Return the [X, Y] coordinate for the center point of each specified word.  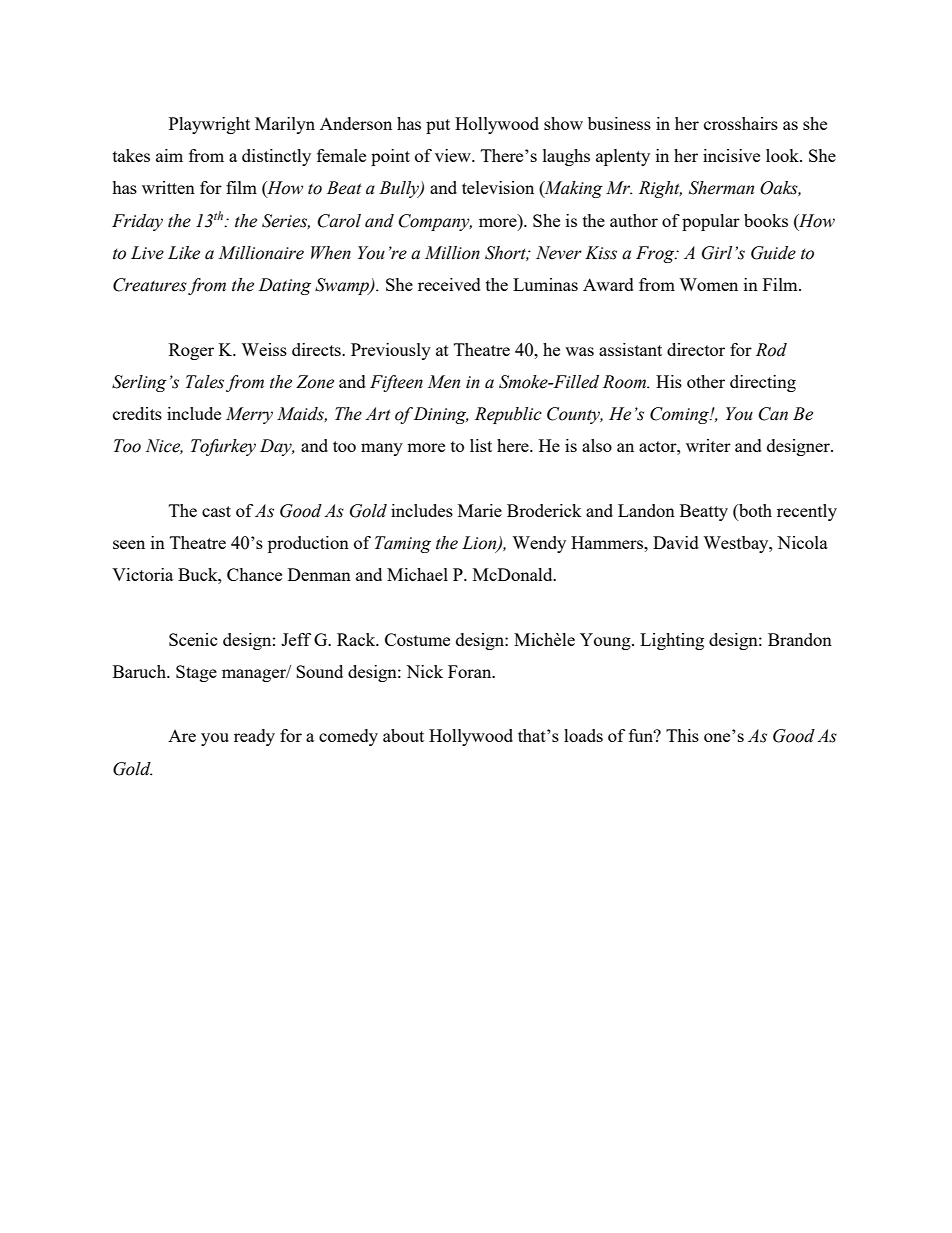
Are [182, 736]
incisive [731, 155]
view [454, 155]
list [481, 445]
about [403, 735]
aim [169, 155]
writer [708, 445]
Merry [249, 415]
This [682, 735]
